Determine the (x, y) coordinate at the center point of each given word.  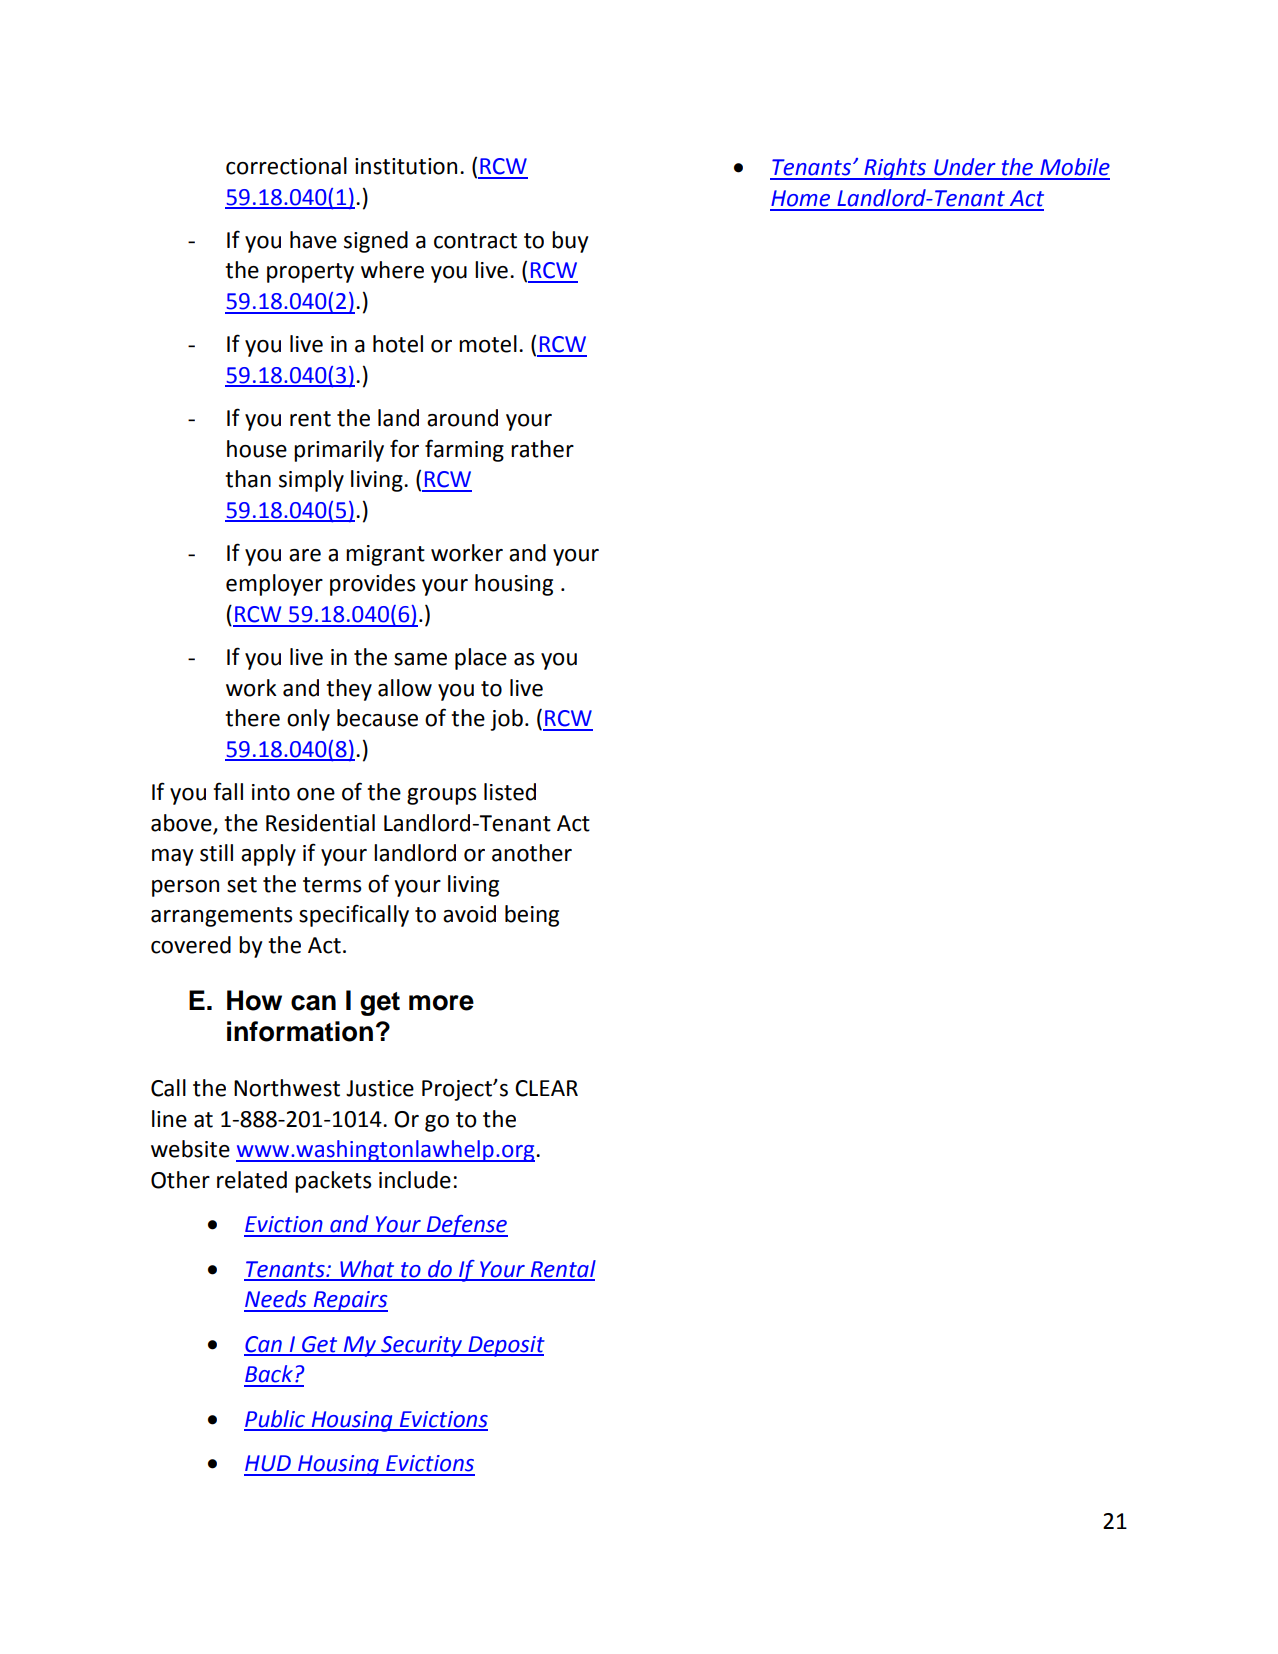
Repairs (349, 1301)
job (506, 720)
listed (510, 792)
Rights (895, 169)
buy (570, 242)
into (271, 792)
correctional (286, 166)
